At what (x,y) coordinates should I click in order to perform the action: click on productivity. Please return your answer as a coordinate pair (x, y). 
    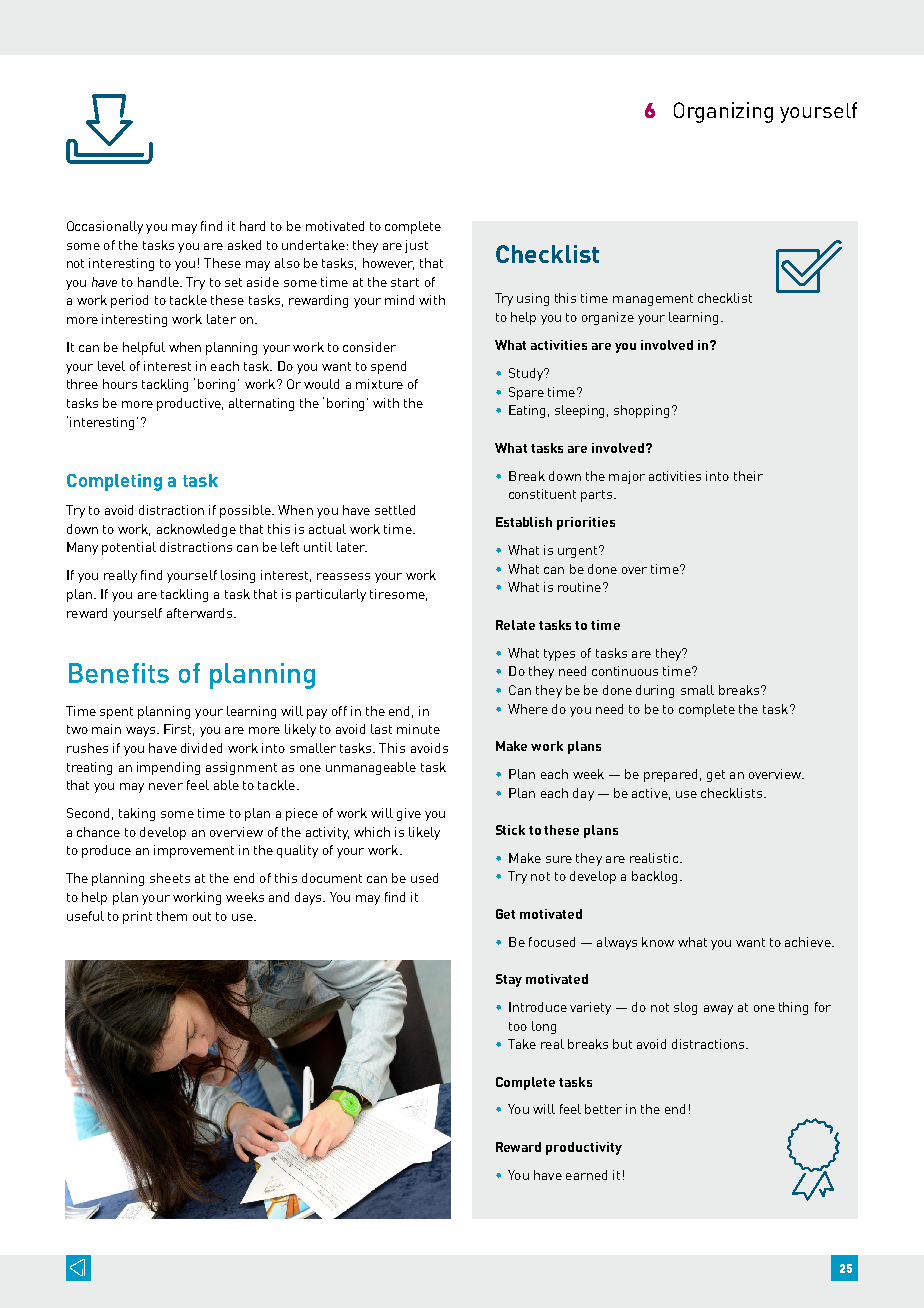
    Looking at the image, I should click on (584, 1148).
